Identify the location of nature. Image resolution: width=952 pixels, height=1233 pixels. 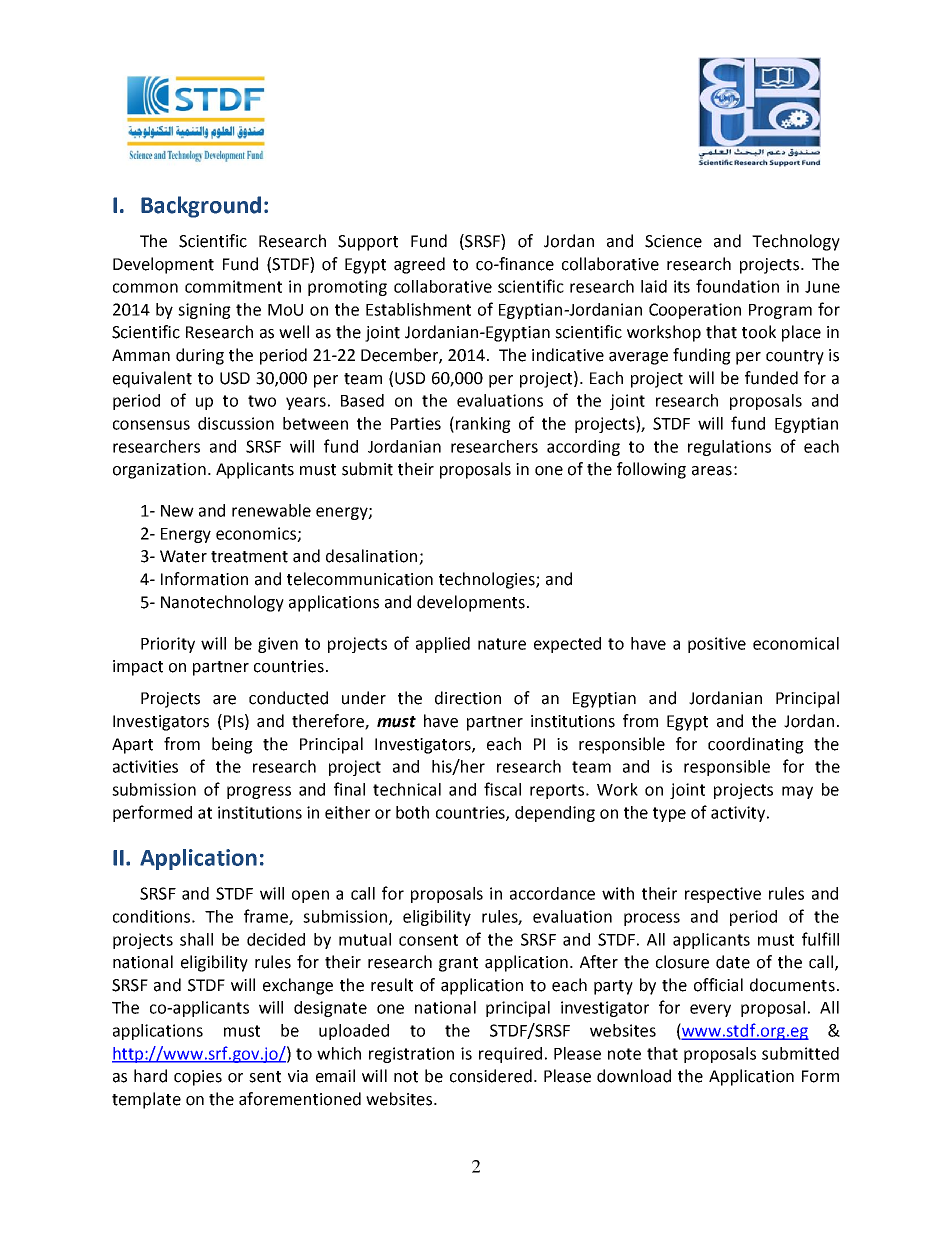
(502, 644).
